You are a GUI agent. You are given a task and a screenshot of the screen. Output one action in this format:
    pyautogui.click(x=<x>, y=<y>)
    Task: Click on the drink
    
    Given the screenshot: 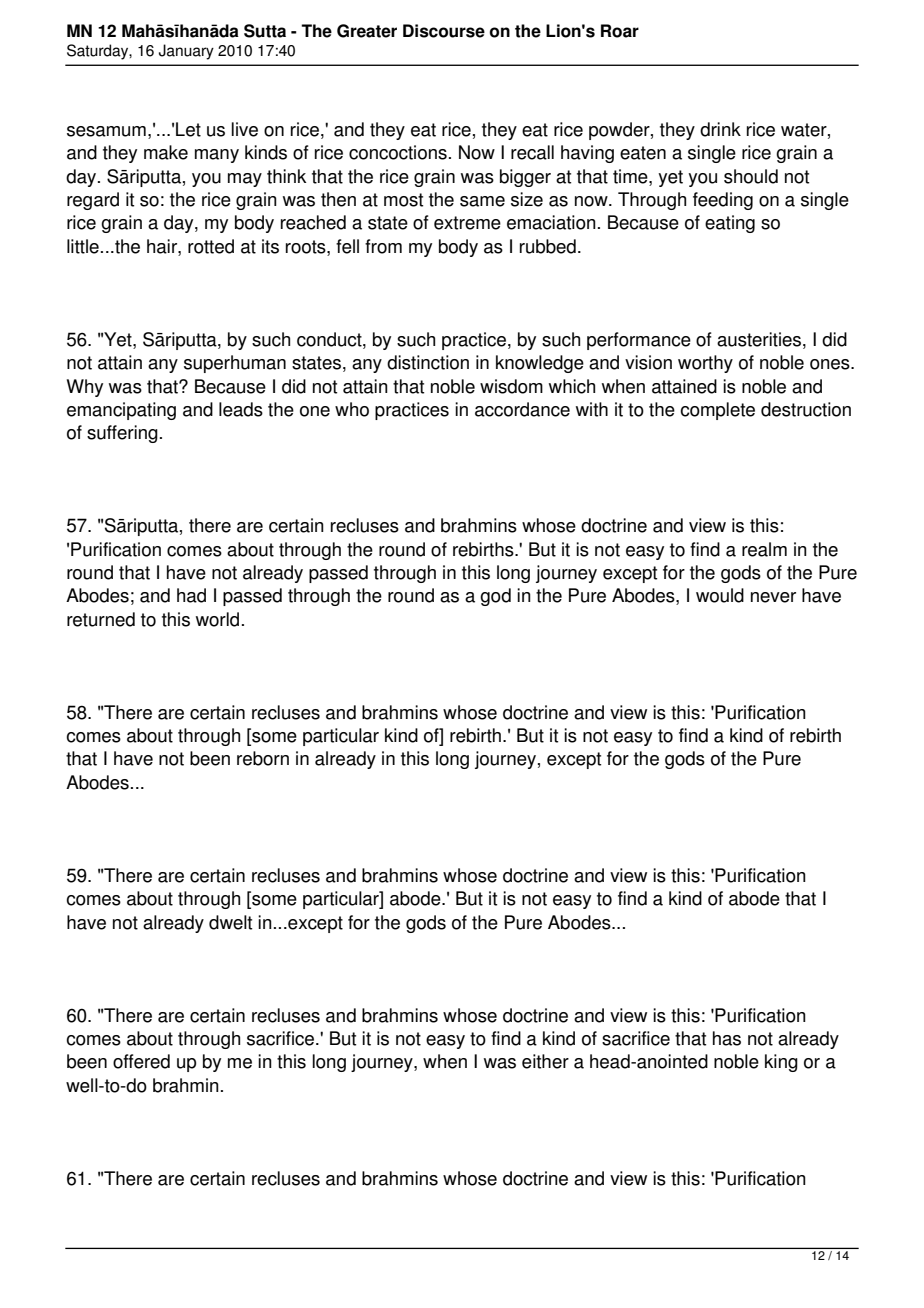 What is the action you would take?
    pyautogui.click(x=720, y=129)
